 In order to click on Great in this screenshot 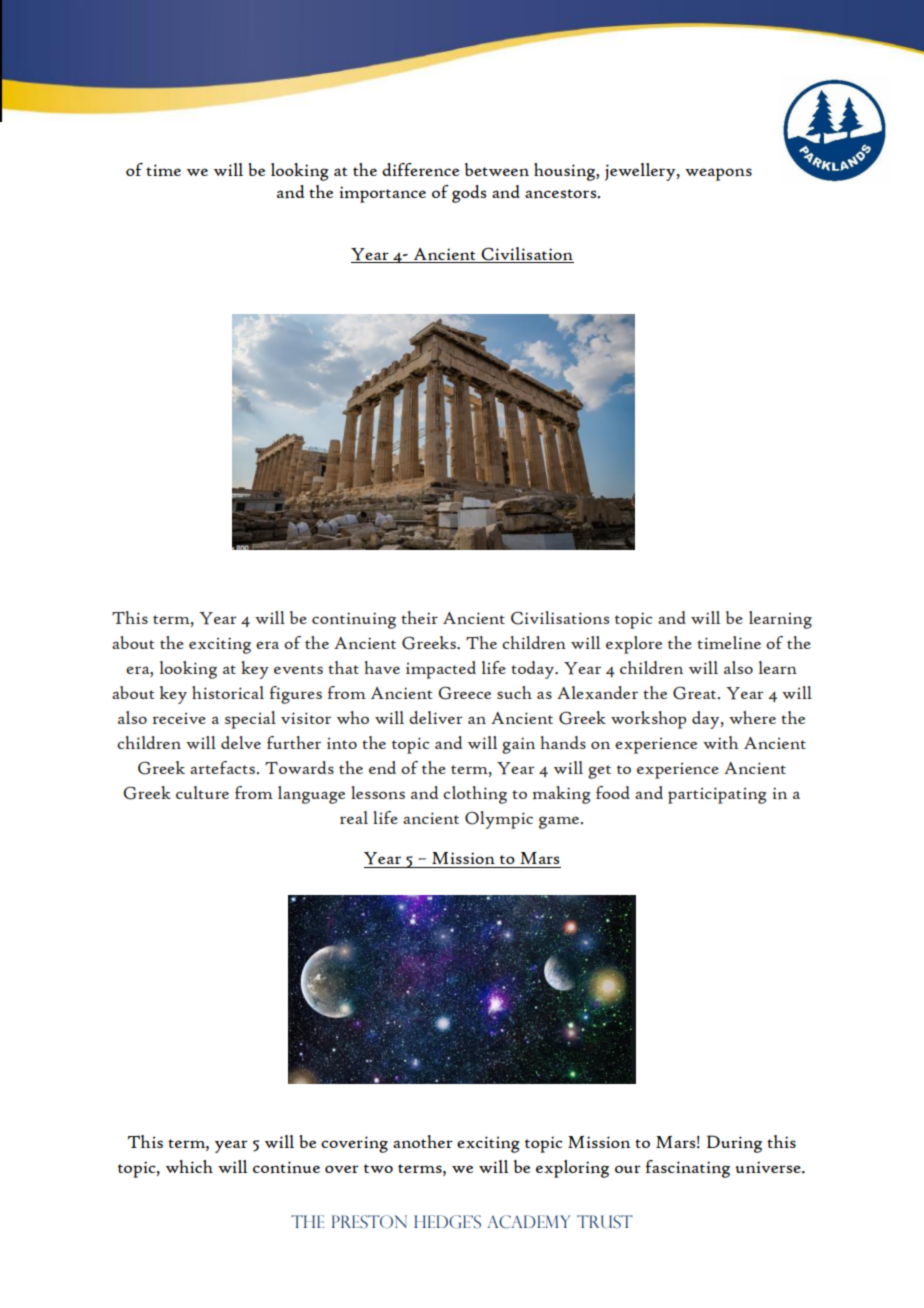, I will do `click(696, 693)`.
